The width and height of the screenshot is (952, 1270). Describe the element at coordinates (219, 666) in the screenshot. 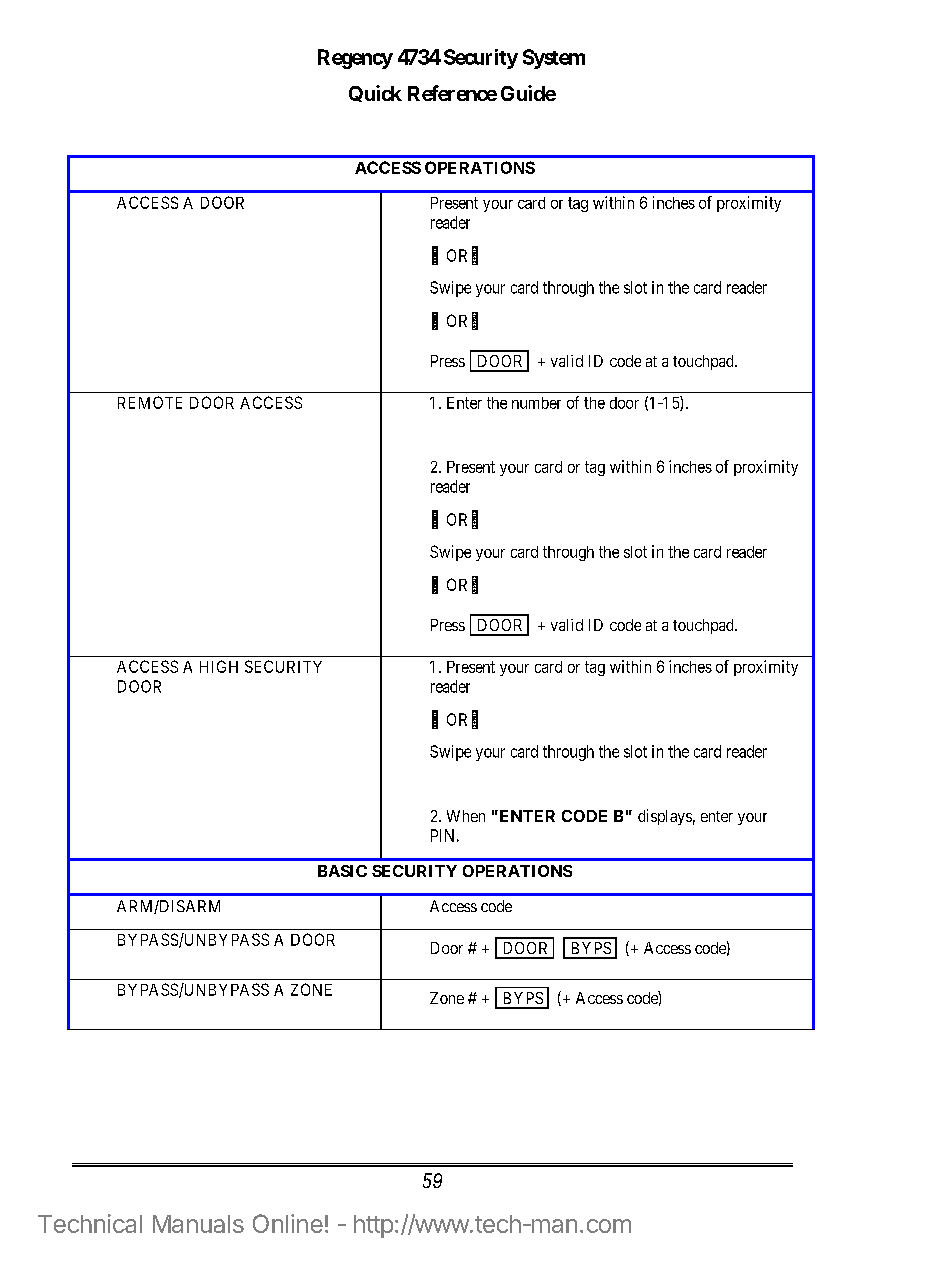

I see `HIGH` at that location.
